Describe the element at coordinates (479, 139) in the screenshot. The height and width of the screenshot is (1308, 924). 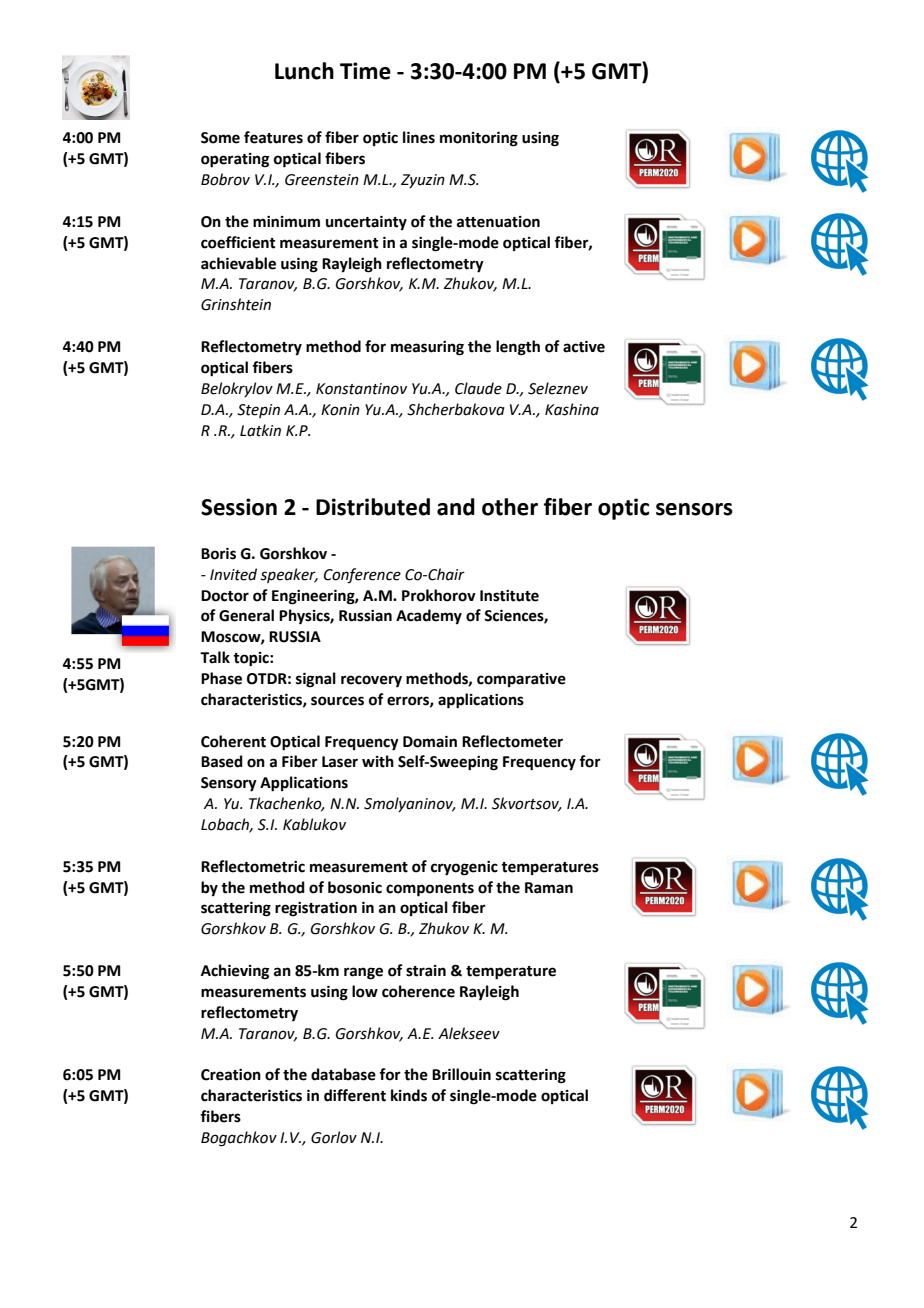
I see `monitoring` at that location.
